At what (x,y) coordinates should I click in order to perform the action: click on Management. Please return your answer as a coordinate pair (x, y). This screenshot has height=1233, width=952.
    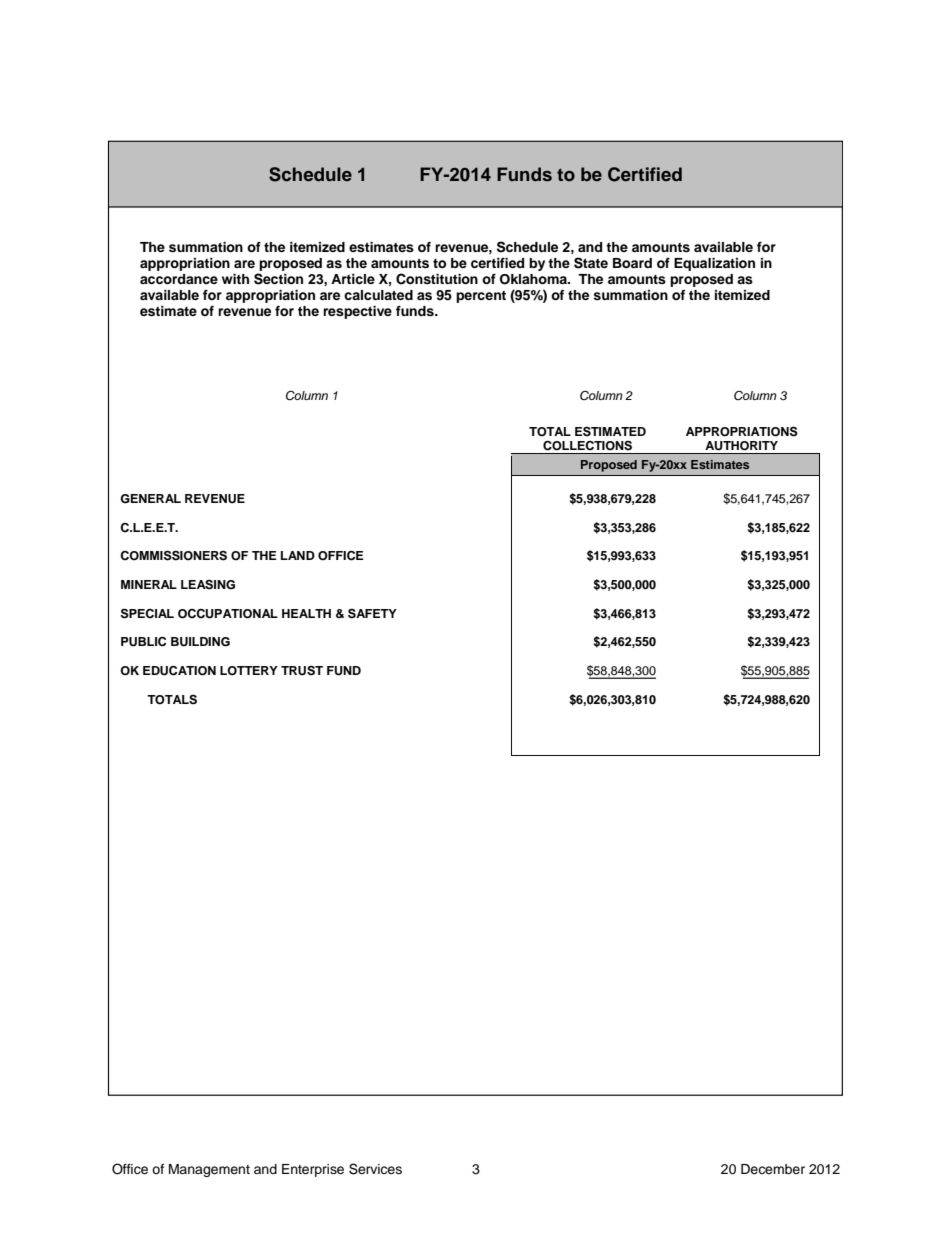
    Looking at the image, I should click on (209, 1170).
